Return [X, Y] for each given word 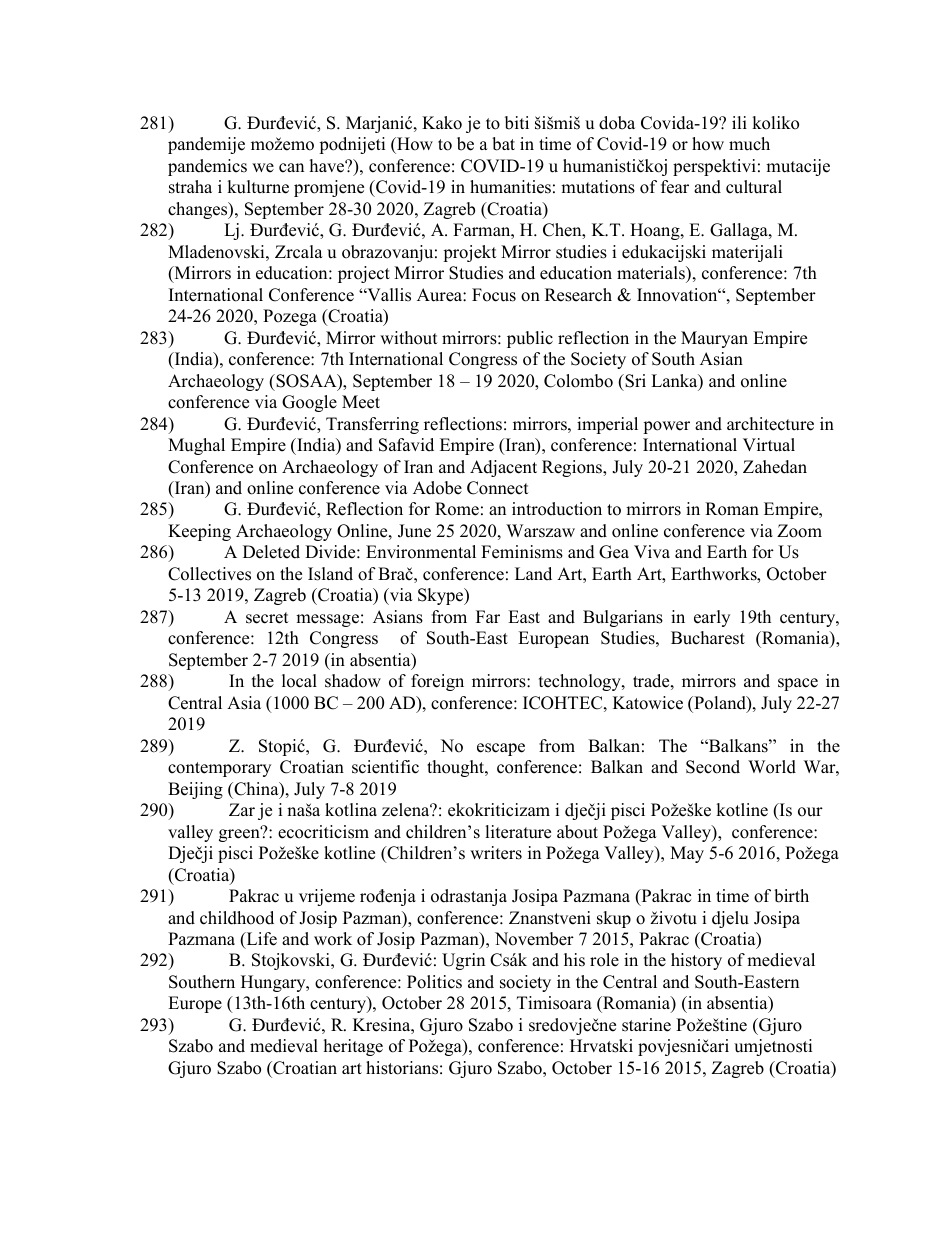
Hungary [274, 983]
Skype [442, 596]
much [749, 144]
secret [267, 618]
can [291, 168]
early [712, 618]
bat [503, 144]
